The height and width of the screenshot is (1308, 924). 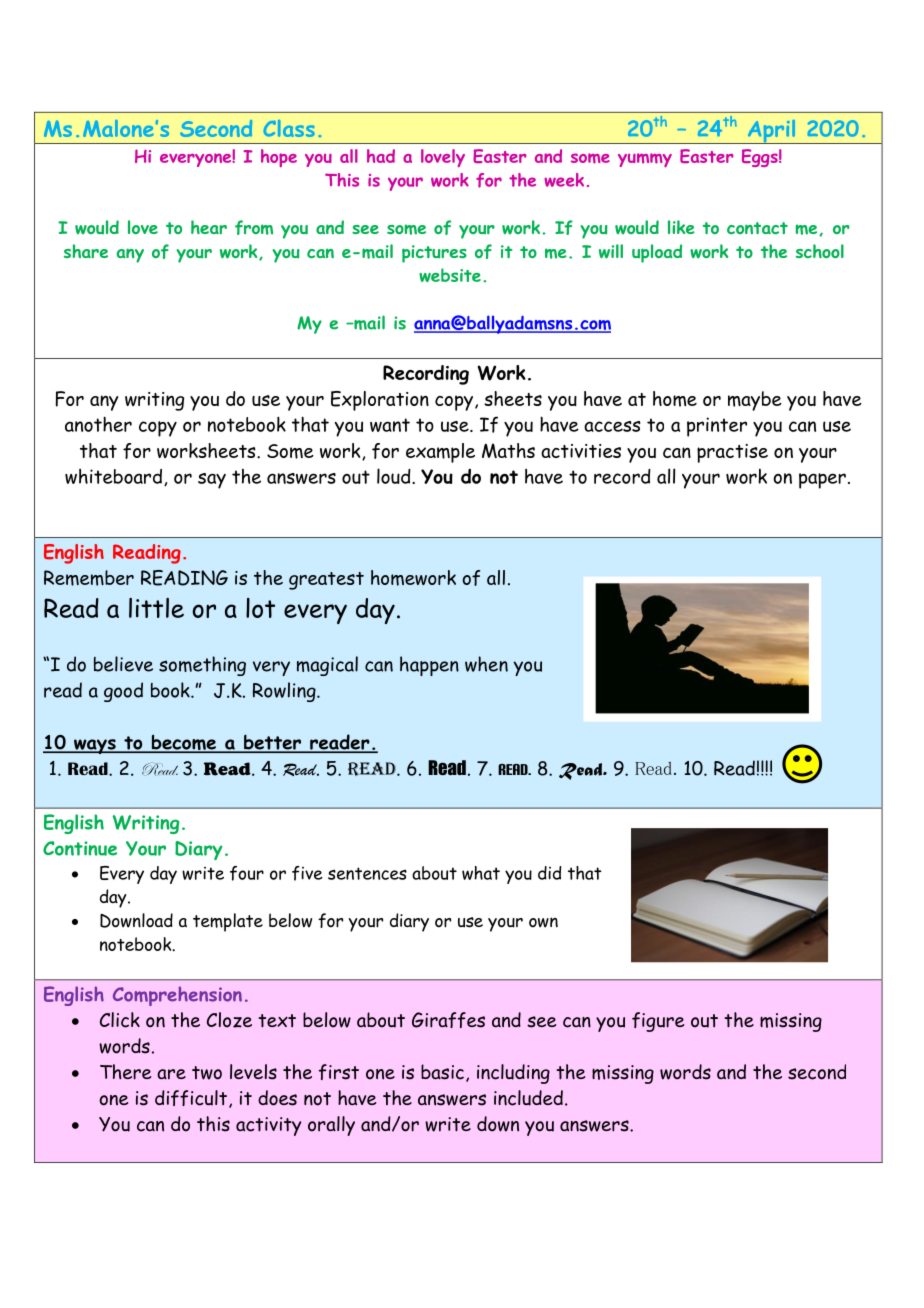 What do you see at coordinates (209, 227) in the screenshot?
I see `hear` at bounding box center [209, 227].
